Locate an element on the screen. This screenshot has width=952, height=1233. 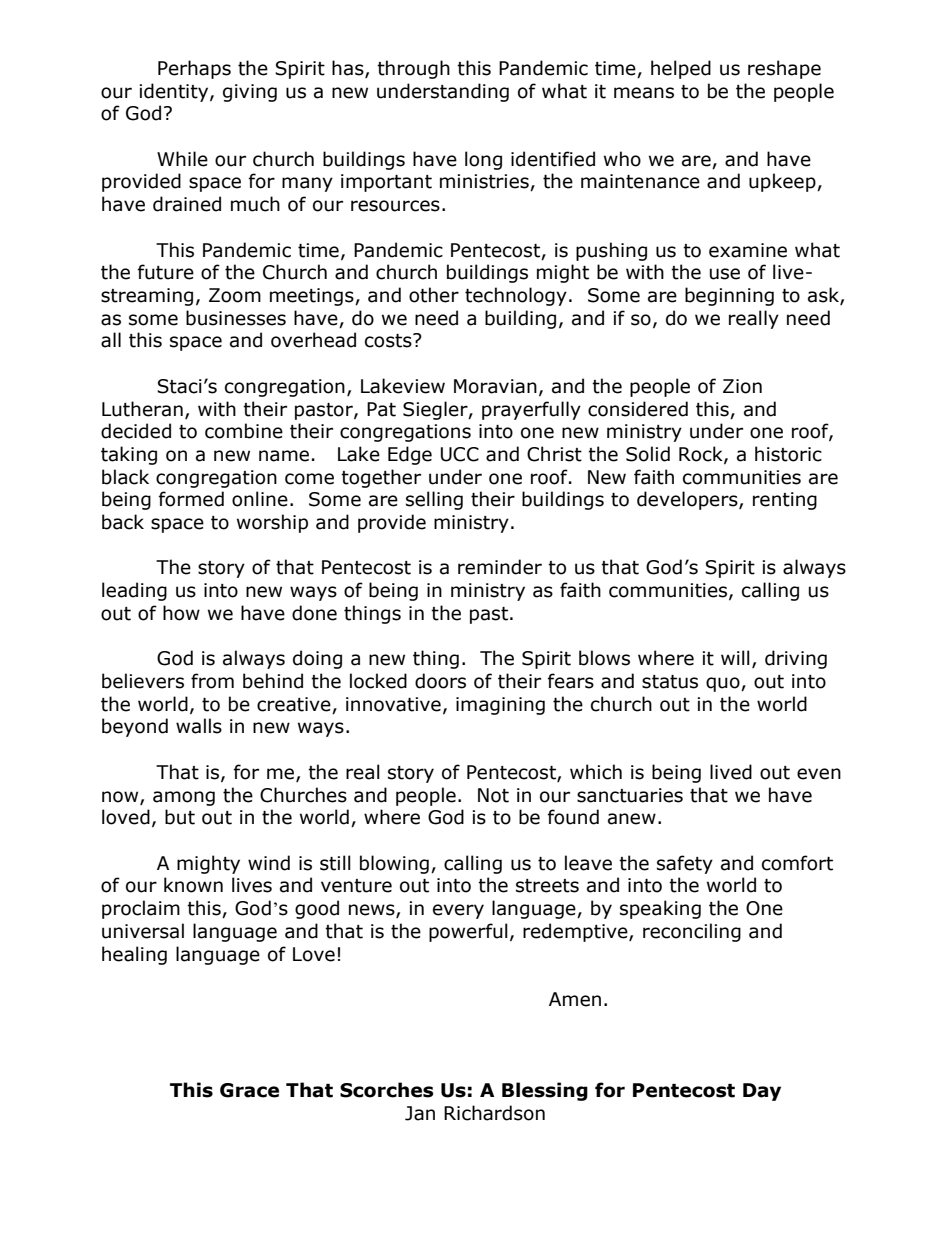
Richardson is located at coordinates (494, 1113).
